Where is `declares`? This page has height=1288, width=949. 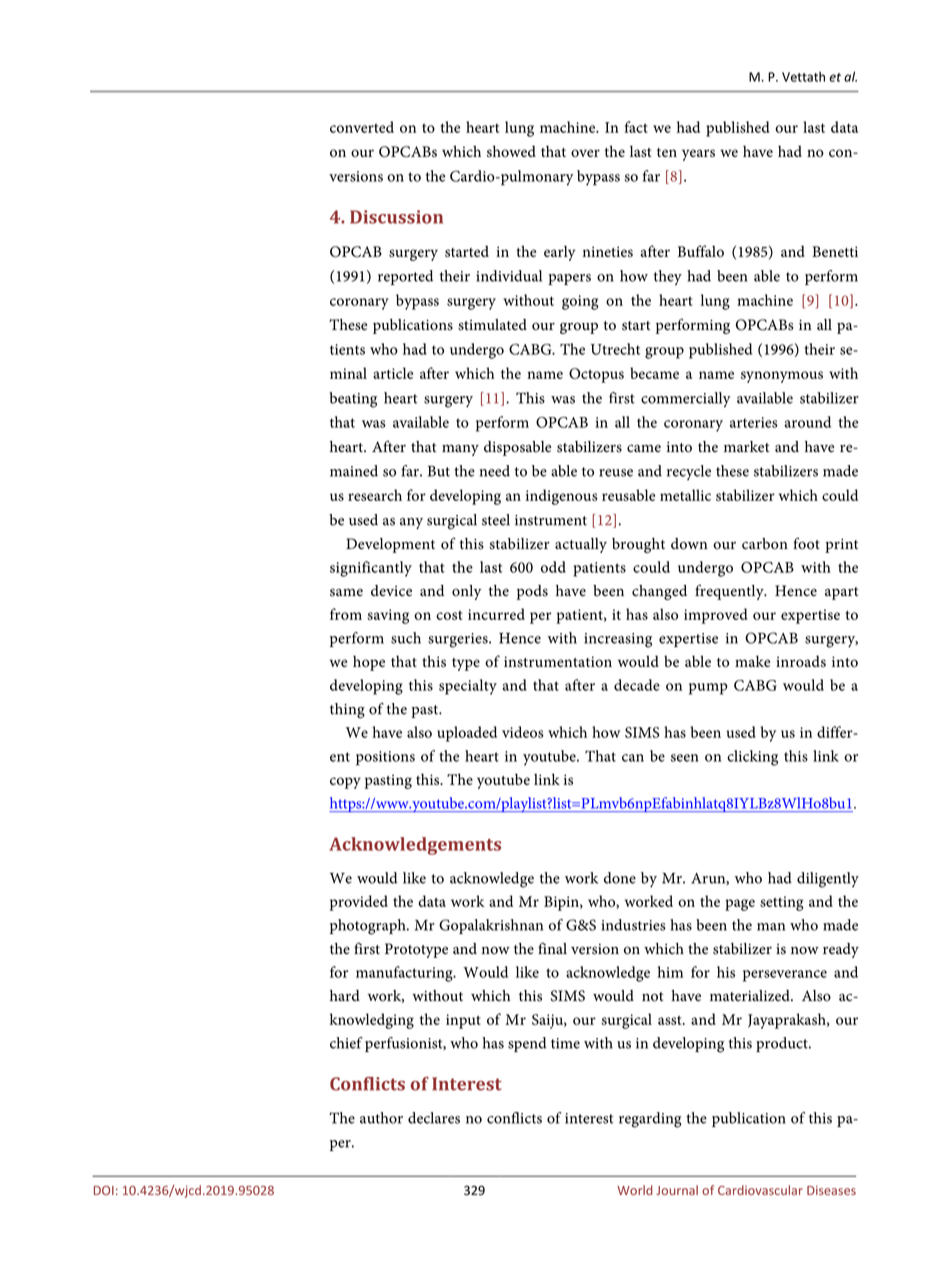 declares is located at coordinates (434, 1118).
